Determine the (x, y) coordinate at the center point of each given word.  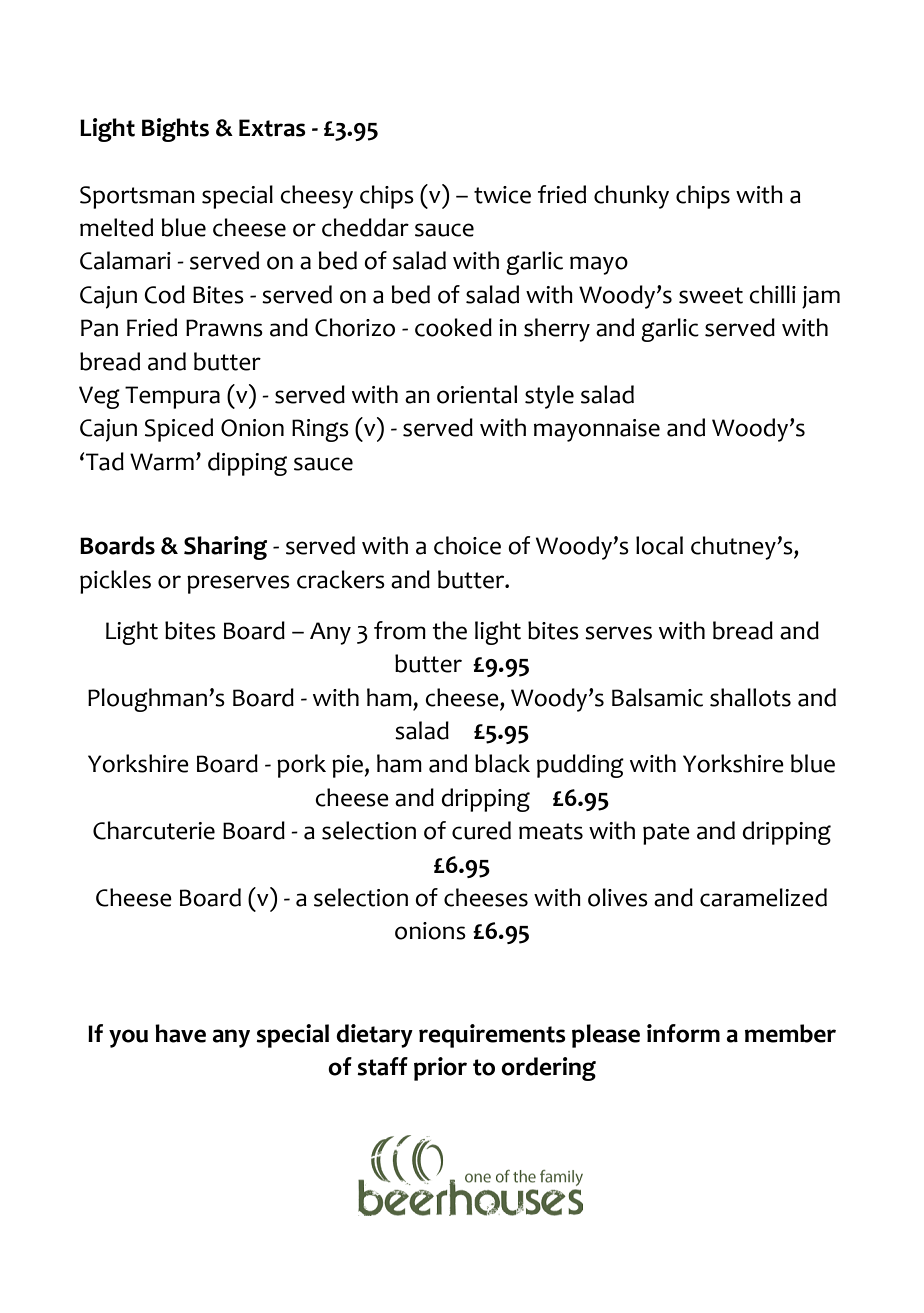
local (659, 545)
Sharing (225, 548)
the (450, 630)
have (180, 1033)
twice (502, 195)
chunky (631, 197)
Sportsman (137, 197)
